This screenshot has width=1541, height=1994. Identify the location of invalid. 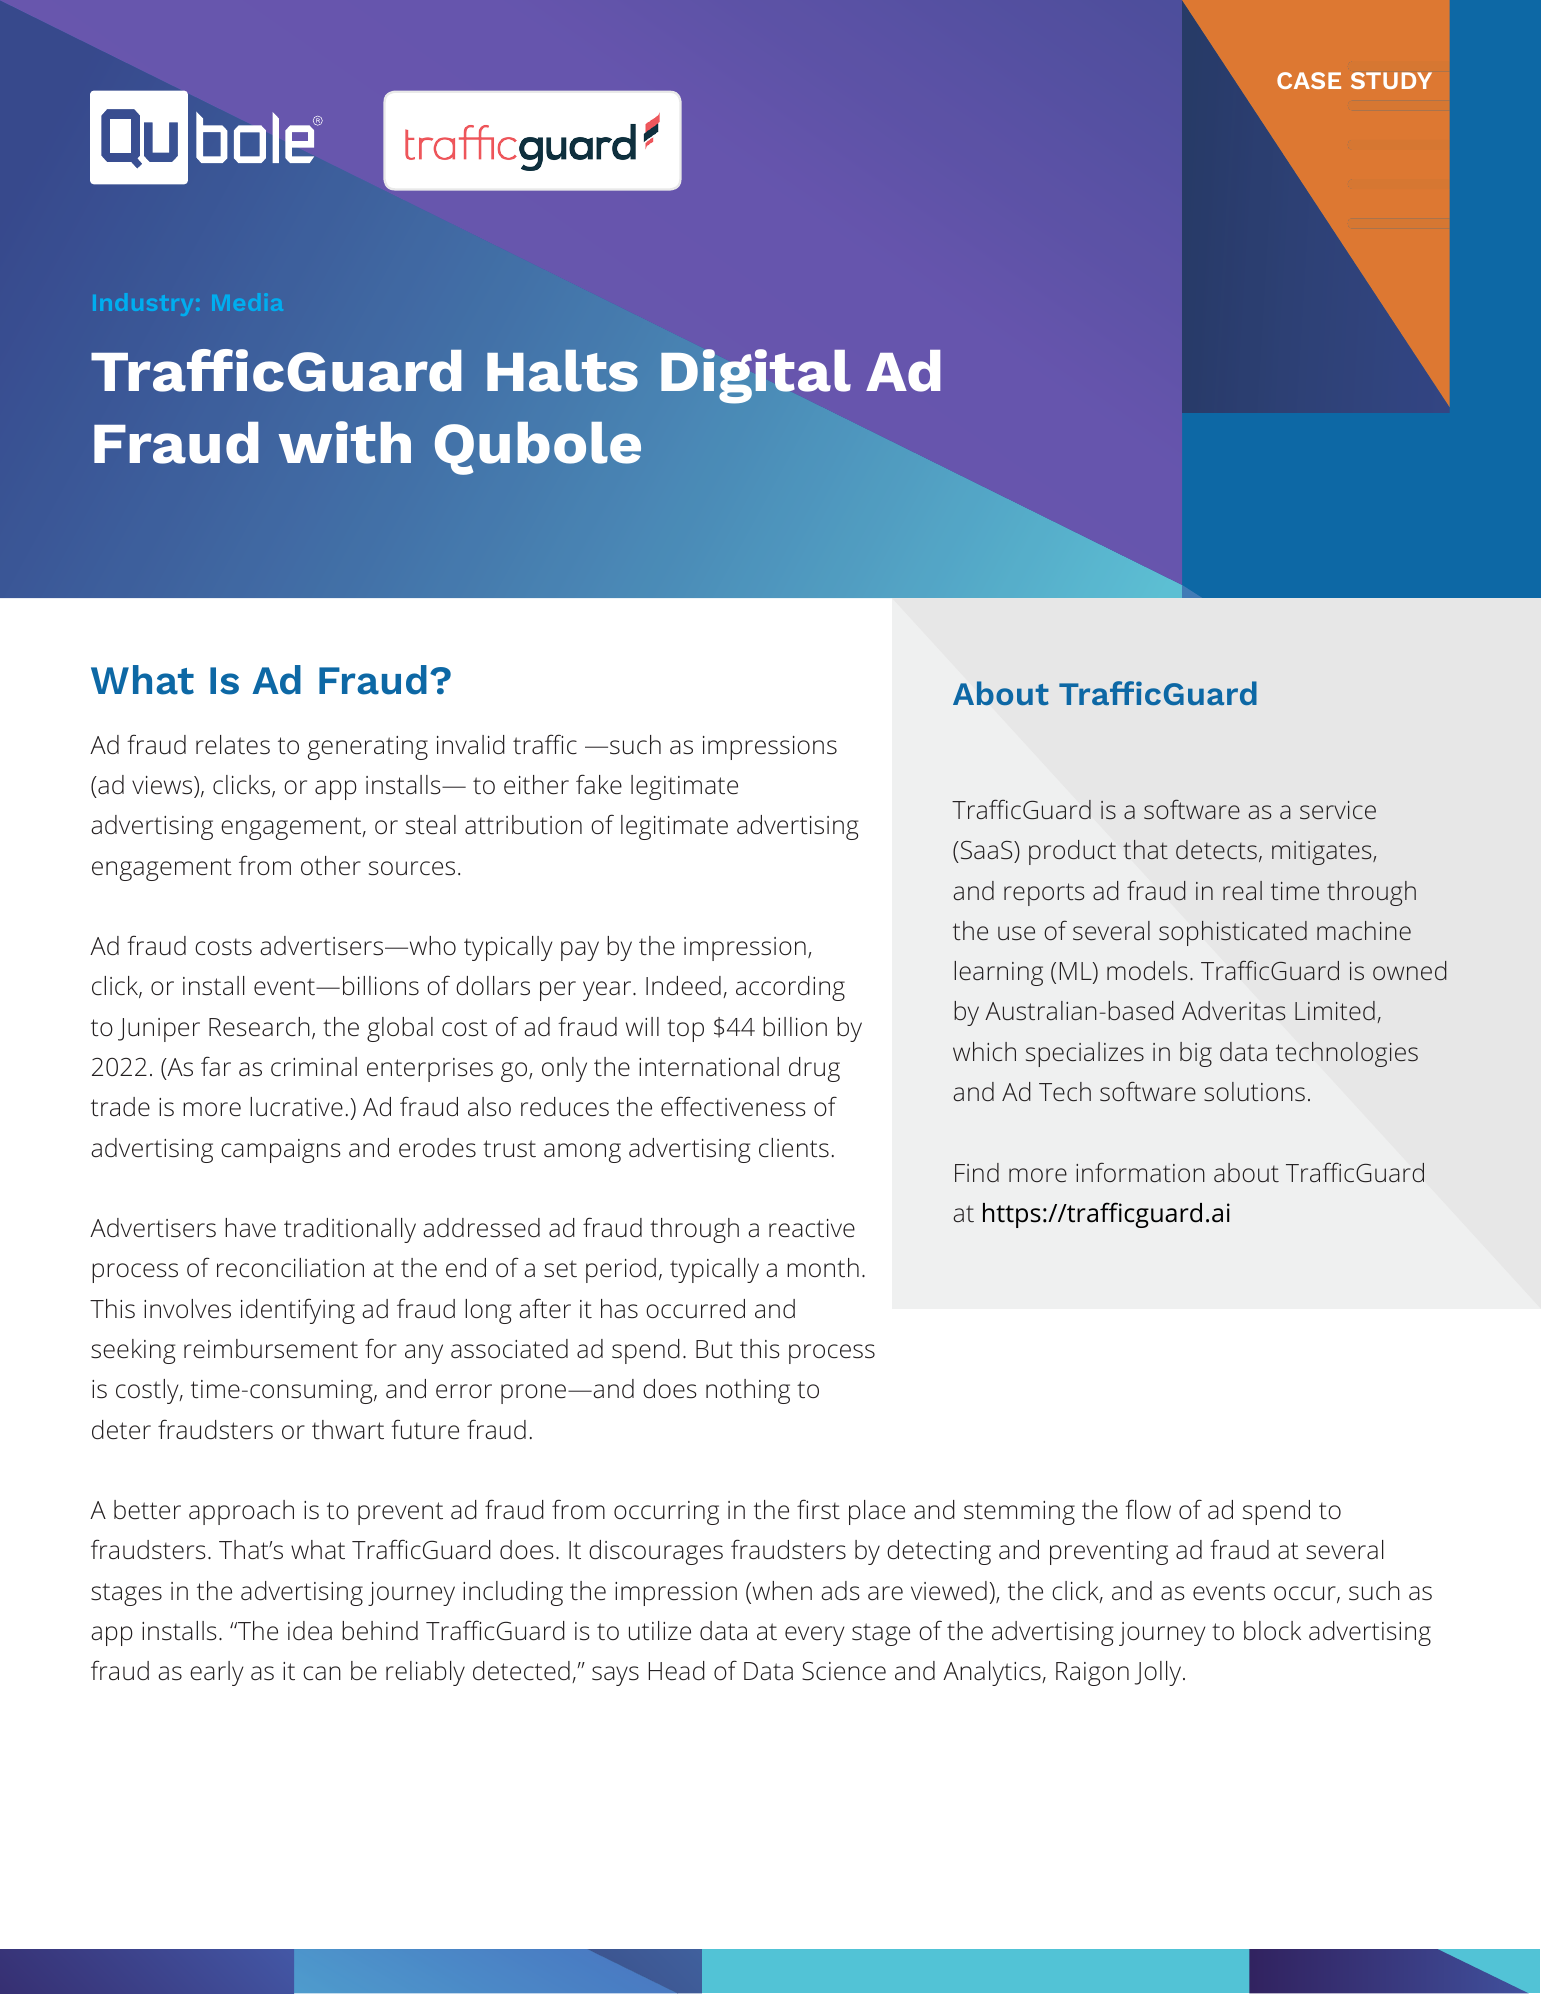
(471, 745).
